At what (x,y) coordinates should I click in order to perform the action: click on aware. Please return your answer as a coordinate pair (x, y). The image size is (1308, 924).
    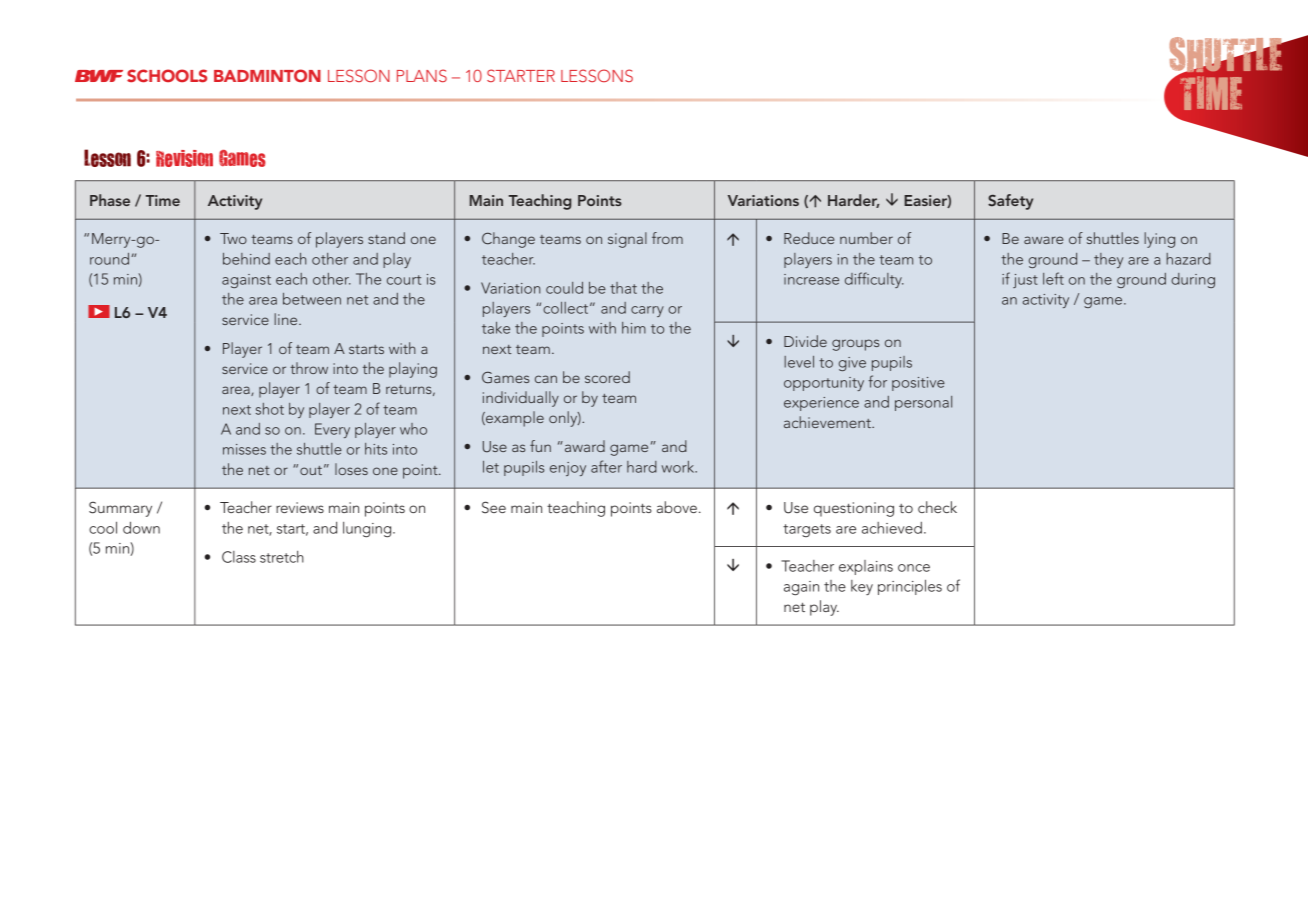
    Looking at the image, I should click on (1044, 240).
